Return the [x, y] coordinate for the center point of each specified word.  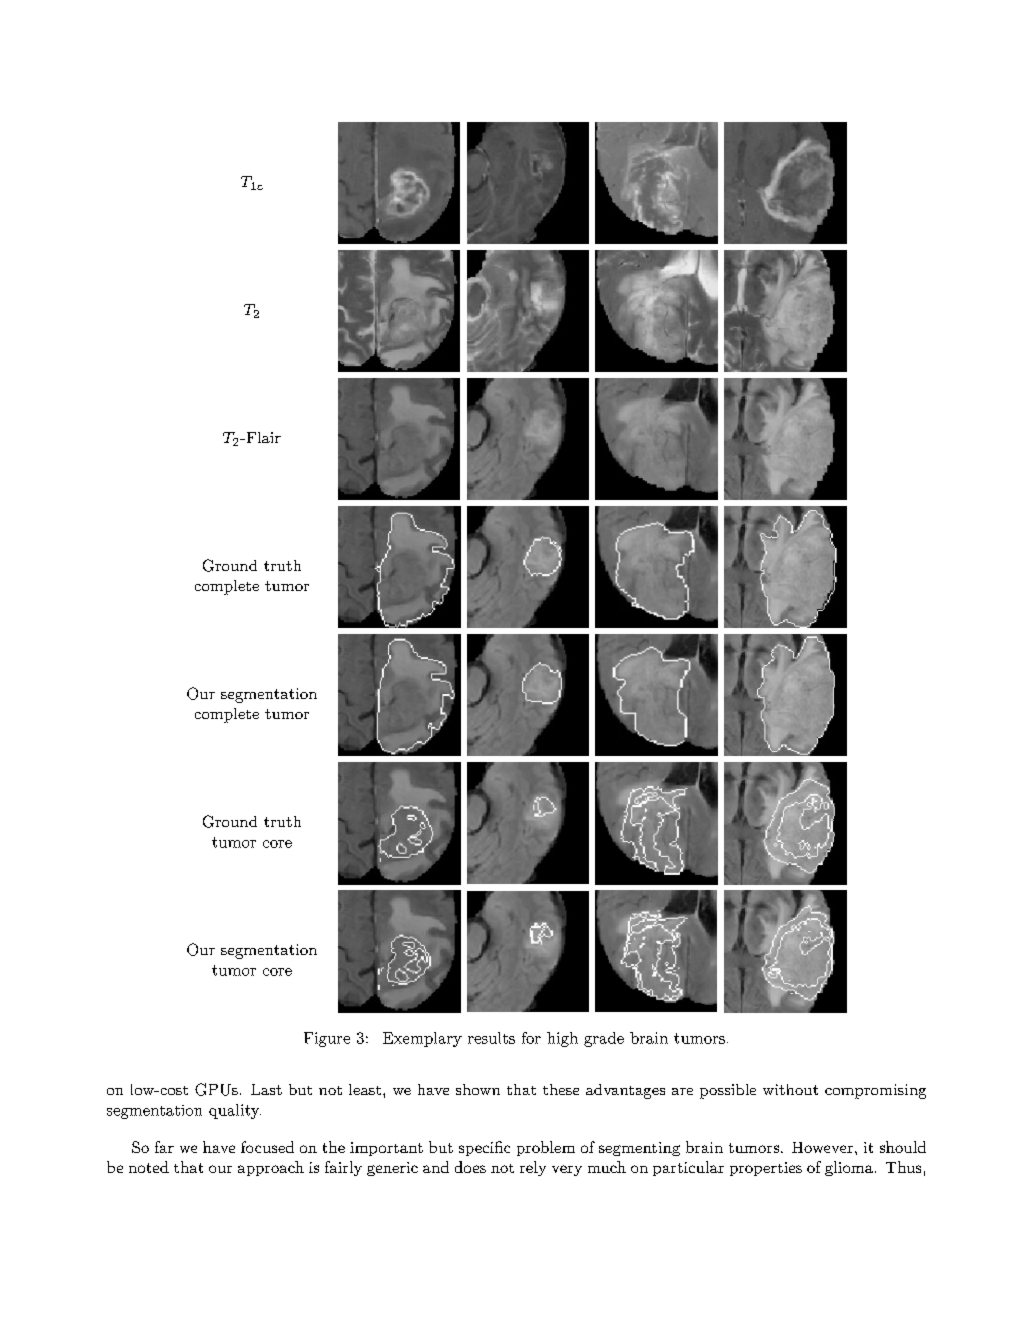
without [790, 1089]
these [561, 1089]
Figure [327, 1039]
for [531, 1038]
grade [604, 1039]
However [822, 1147]
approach [271, 1168]
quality [235, 1111]
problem [546, 1148]
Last [266, 1089]
